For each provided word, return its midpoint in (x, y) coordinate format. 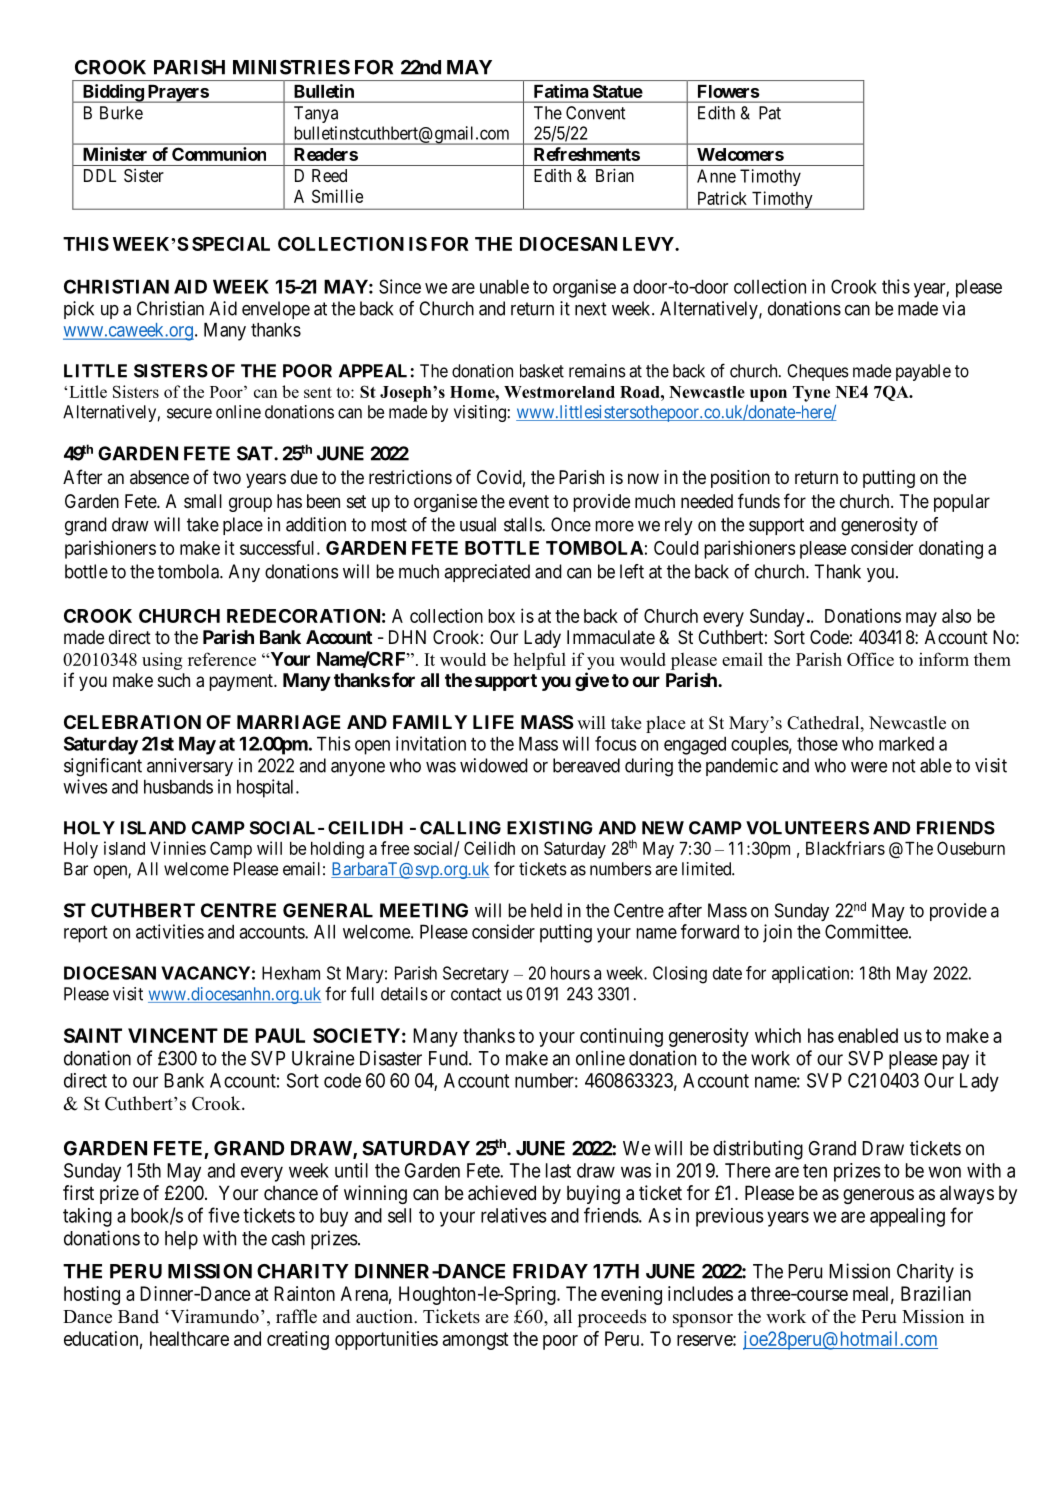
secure (189, 413)
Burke (121, 113)
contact (476, 994)
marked (906, 744)
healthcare (189, 1338)
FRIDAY (550, 1271)
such (174, 680)
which (778, 1035)
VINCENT (173, 1035)
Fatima (561, 91)
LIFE (493, 722)
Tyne (811, 394)
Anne (716, 176)
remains (597, 371)
